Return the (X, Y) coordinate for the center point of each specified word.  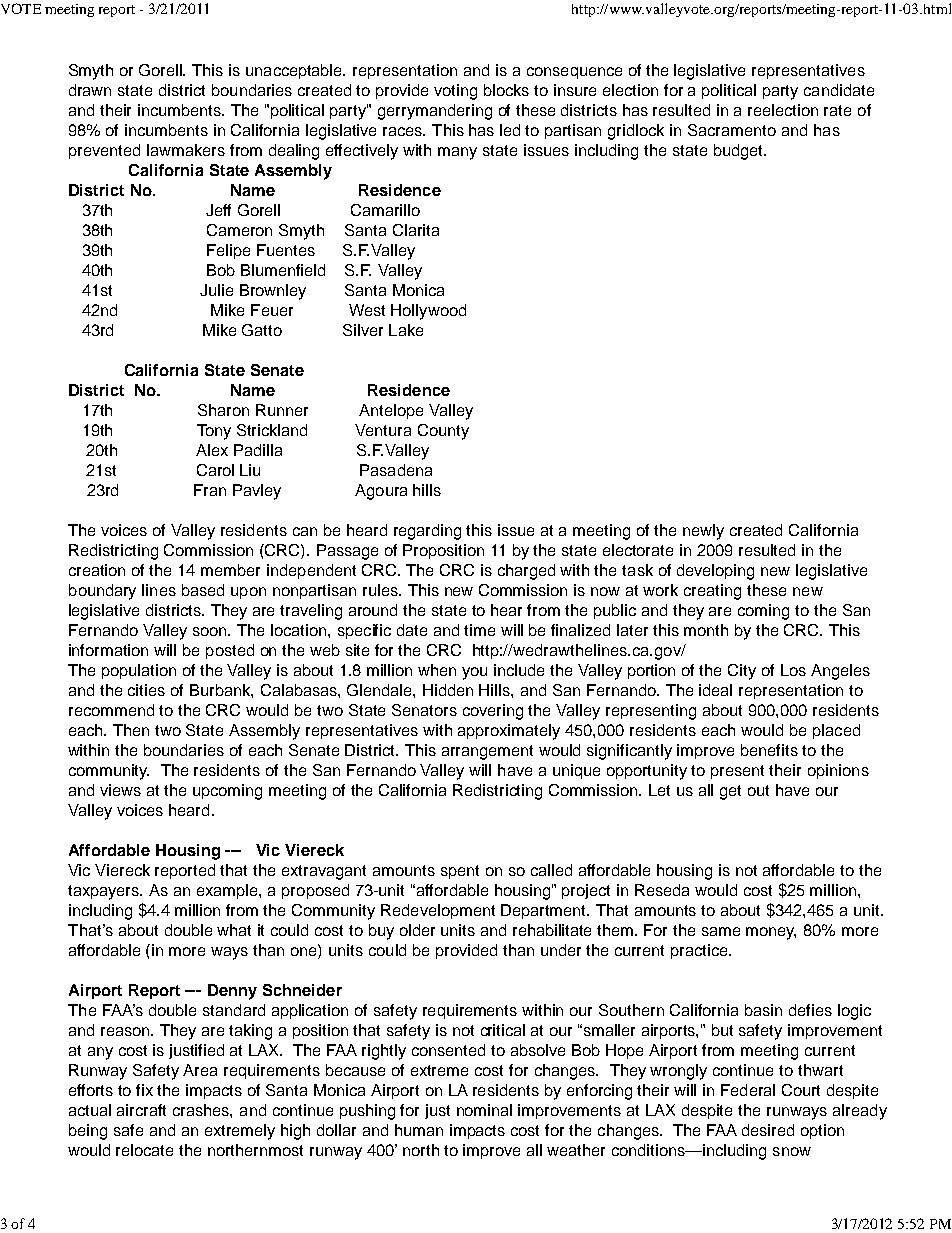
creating (712, 592)
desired (768, 1130)
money (771, 933)
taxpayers (105, 892)
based (203, 590)
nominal (484, 1110)
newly (703, 532)
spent (460, 872)
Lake (406, 330)
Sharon (223, 410)
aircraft (141, 1110)
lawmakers (186, 150)
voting (455, 92)
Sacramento (732, 130)
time (479, 630)
